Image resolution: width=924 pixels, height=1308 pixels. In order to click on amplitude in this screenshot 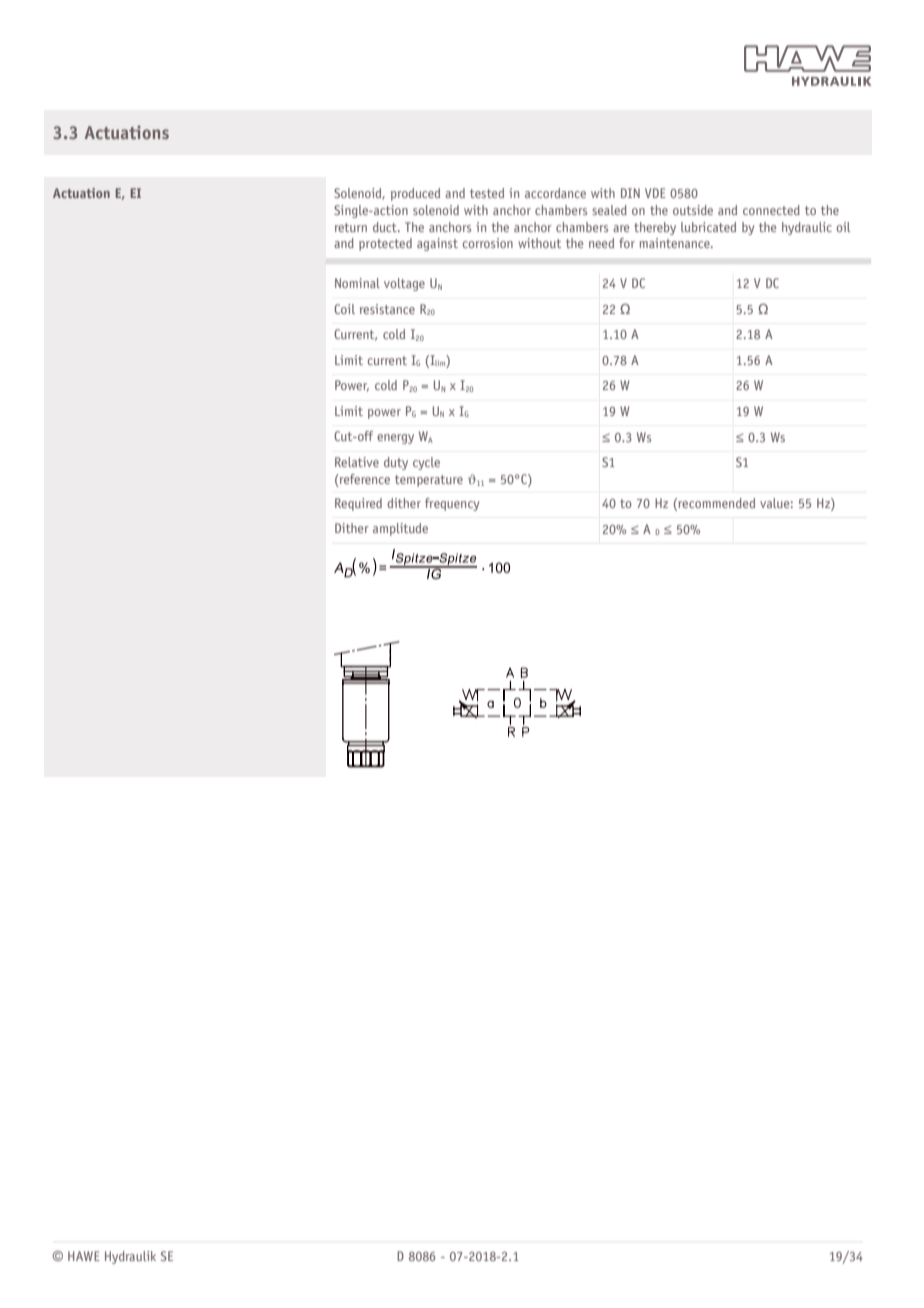, I will do `click(400, 529)`.
